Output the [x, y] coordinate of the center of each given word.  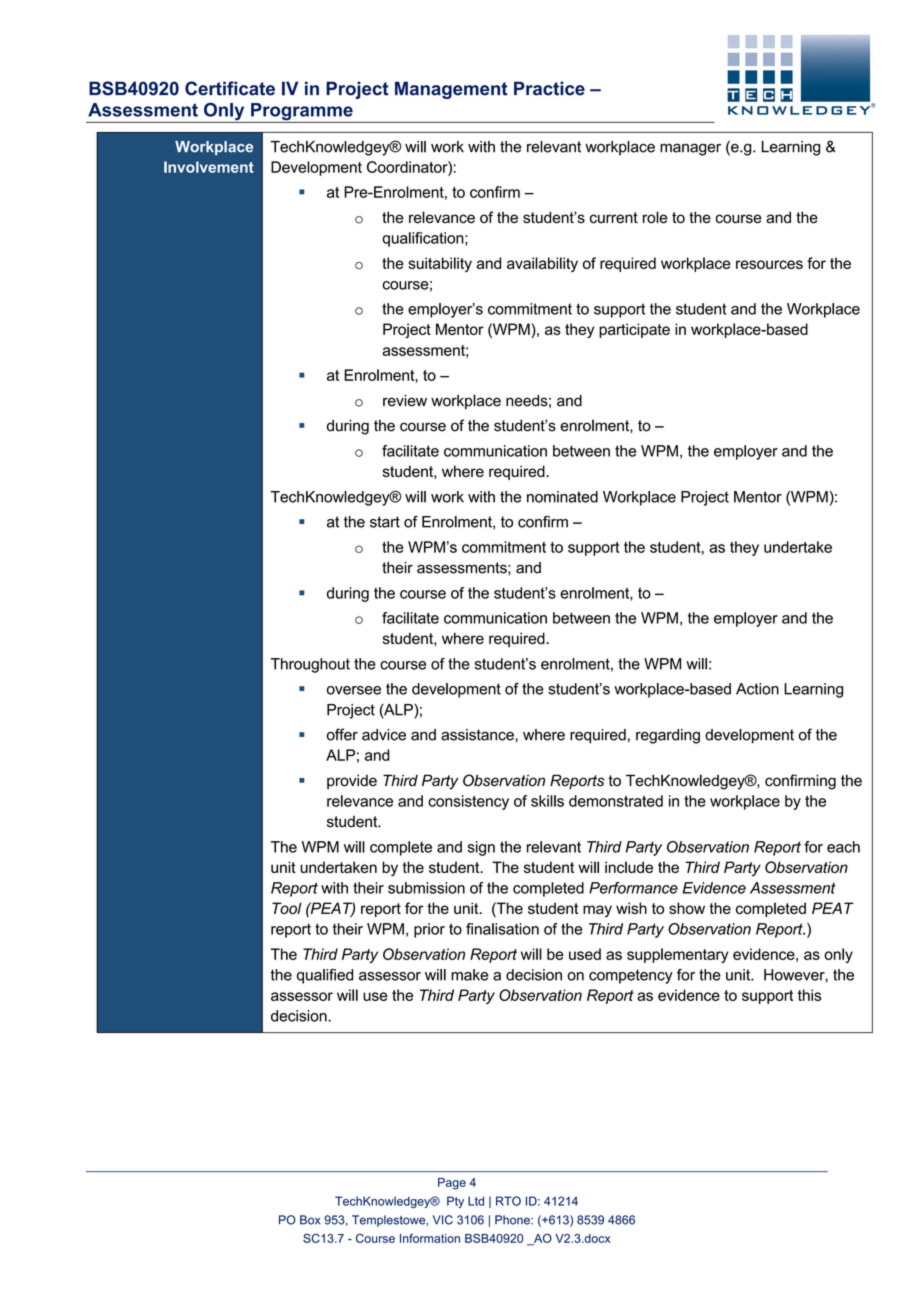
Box [310, 1220]
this [810, 995]
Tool [287, 908]
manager [690, 149]
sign [481, 848]
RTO [508, 1201]
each [843, 847]
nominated [562, 497]
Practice [549, 88]
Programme [302, 113]
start [385, 522]
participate [634, 330]
